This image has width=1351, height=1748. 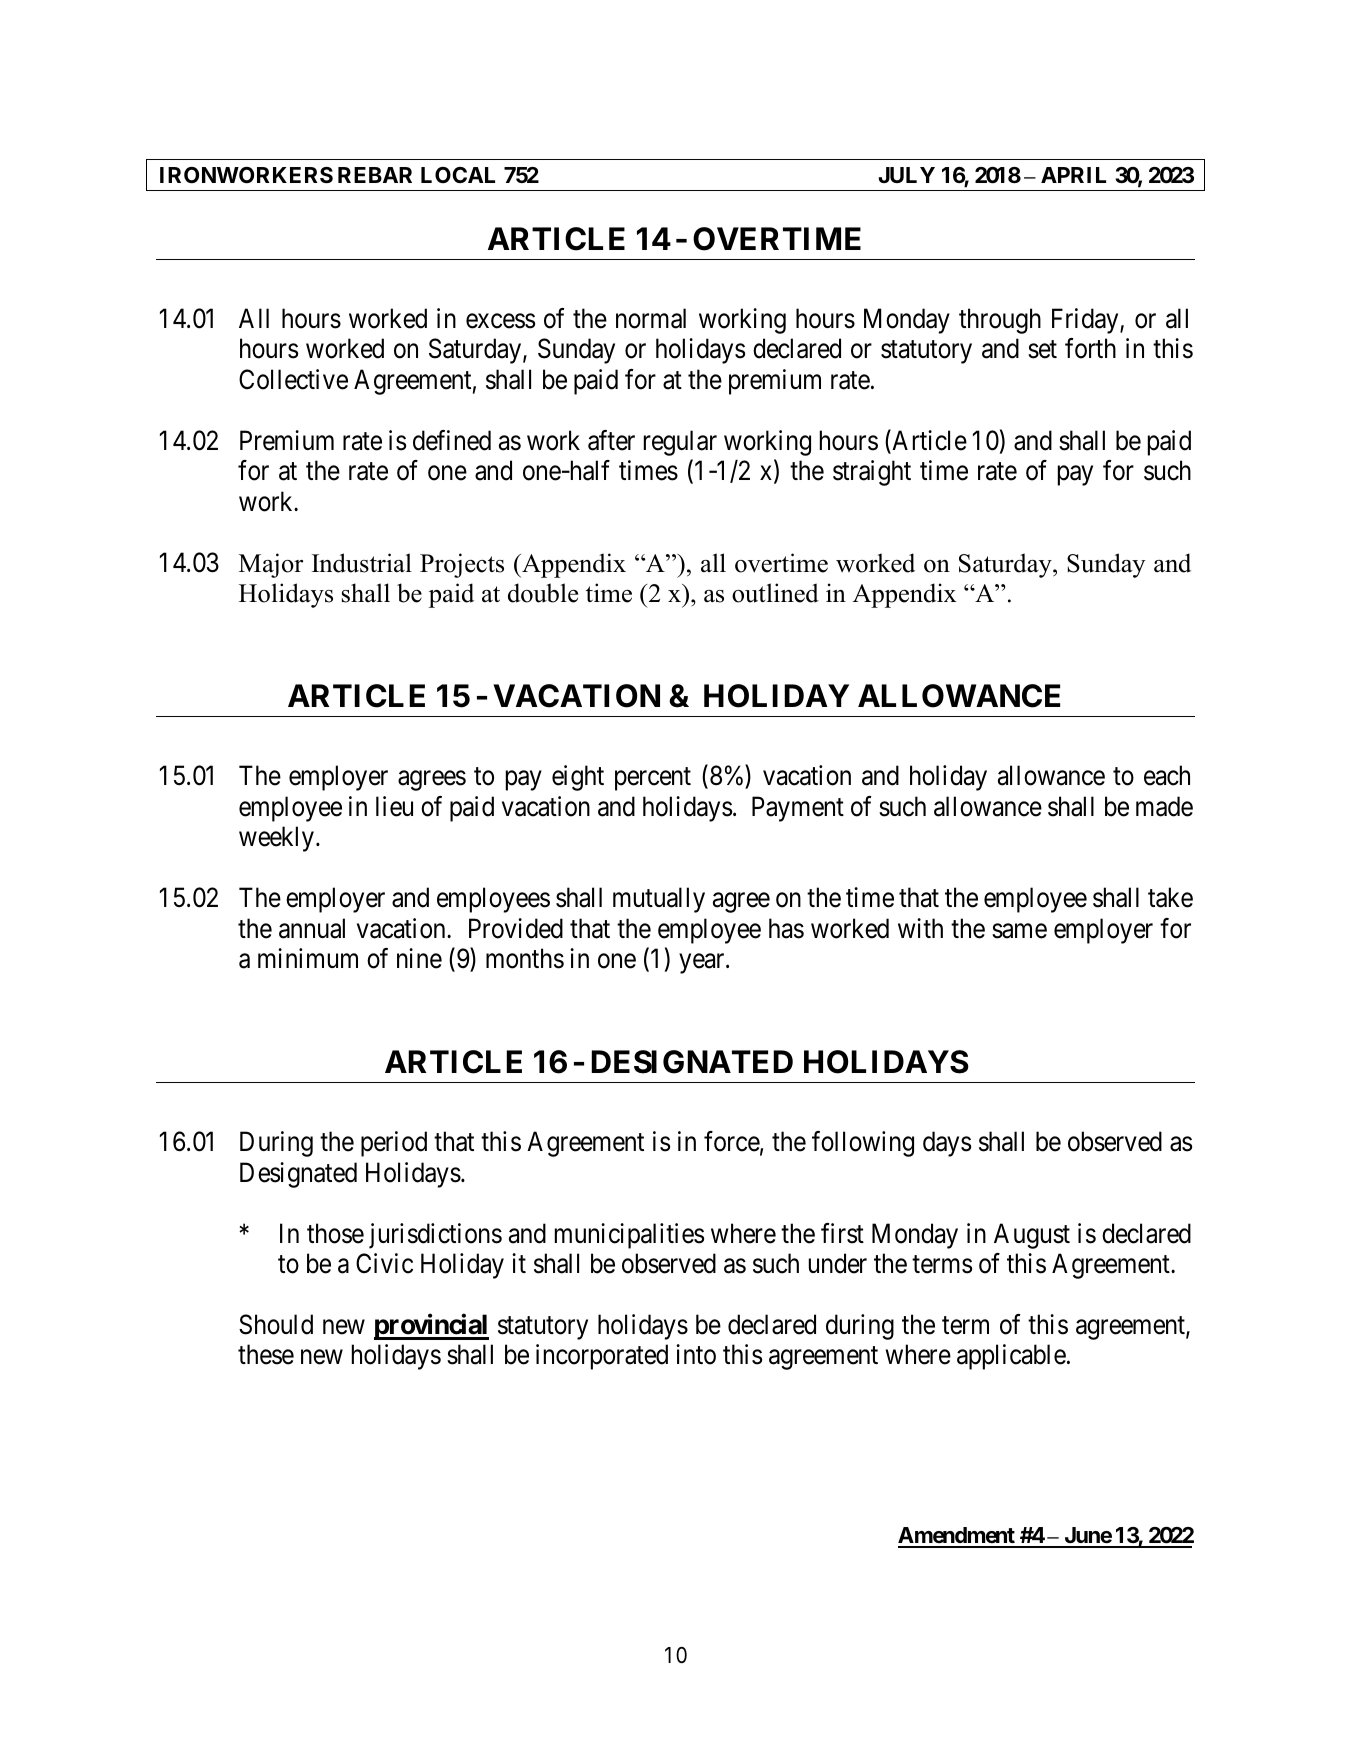 What do you see at coordinates (957, 1537) in the image?
I see `Amendment` at bounding box center [957, 1537].
